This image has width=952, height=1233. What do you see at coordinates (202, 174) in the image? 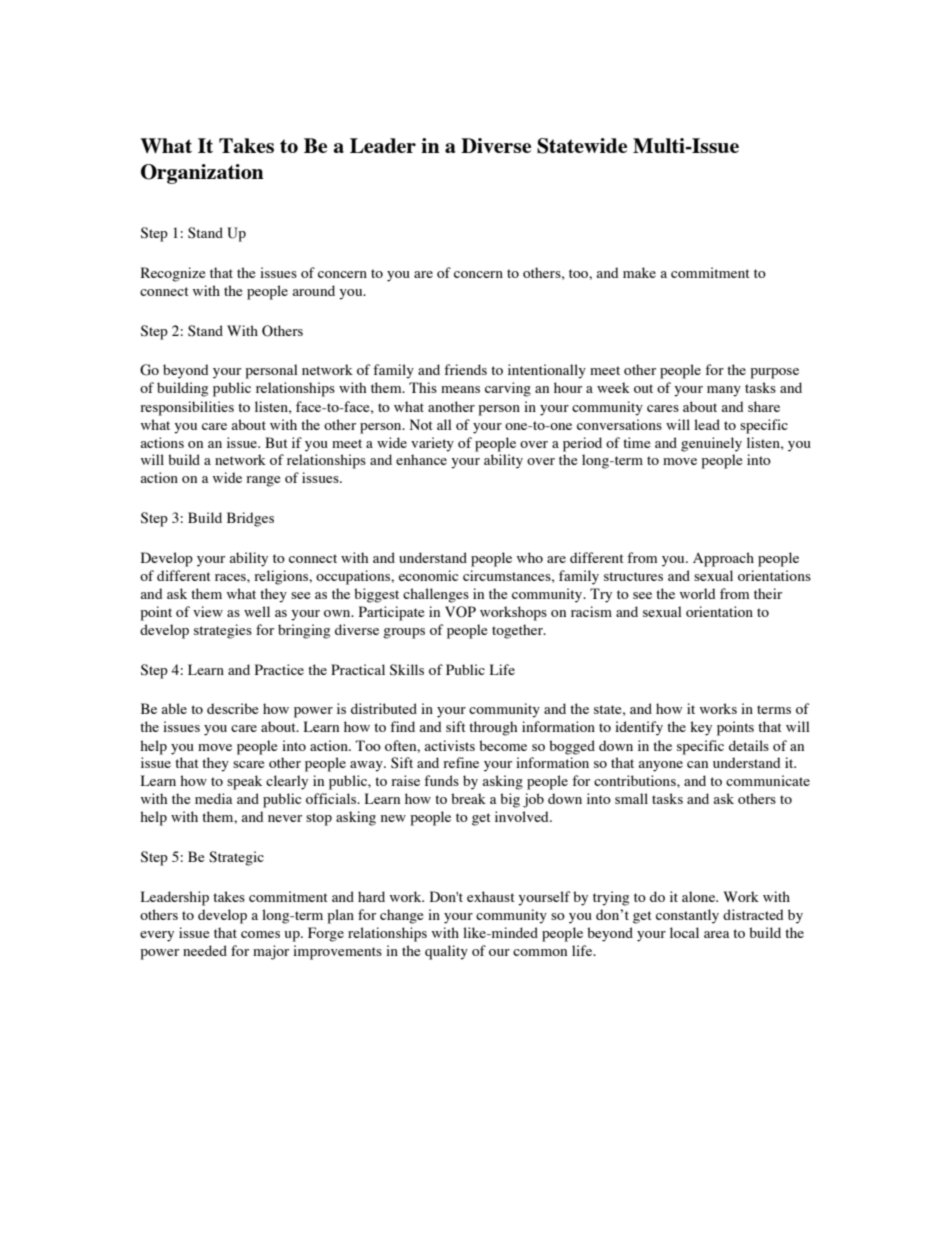
I see `Organization` at bounding box center [202, 174].
